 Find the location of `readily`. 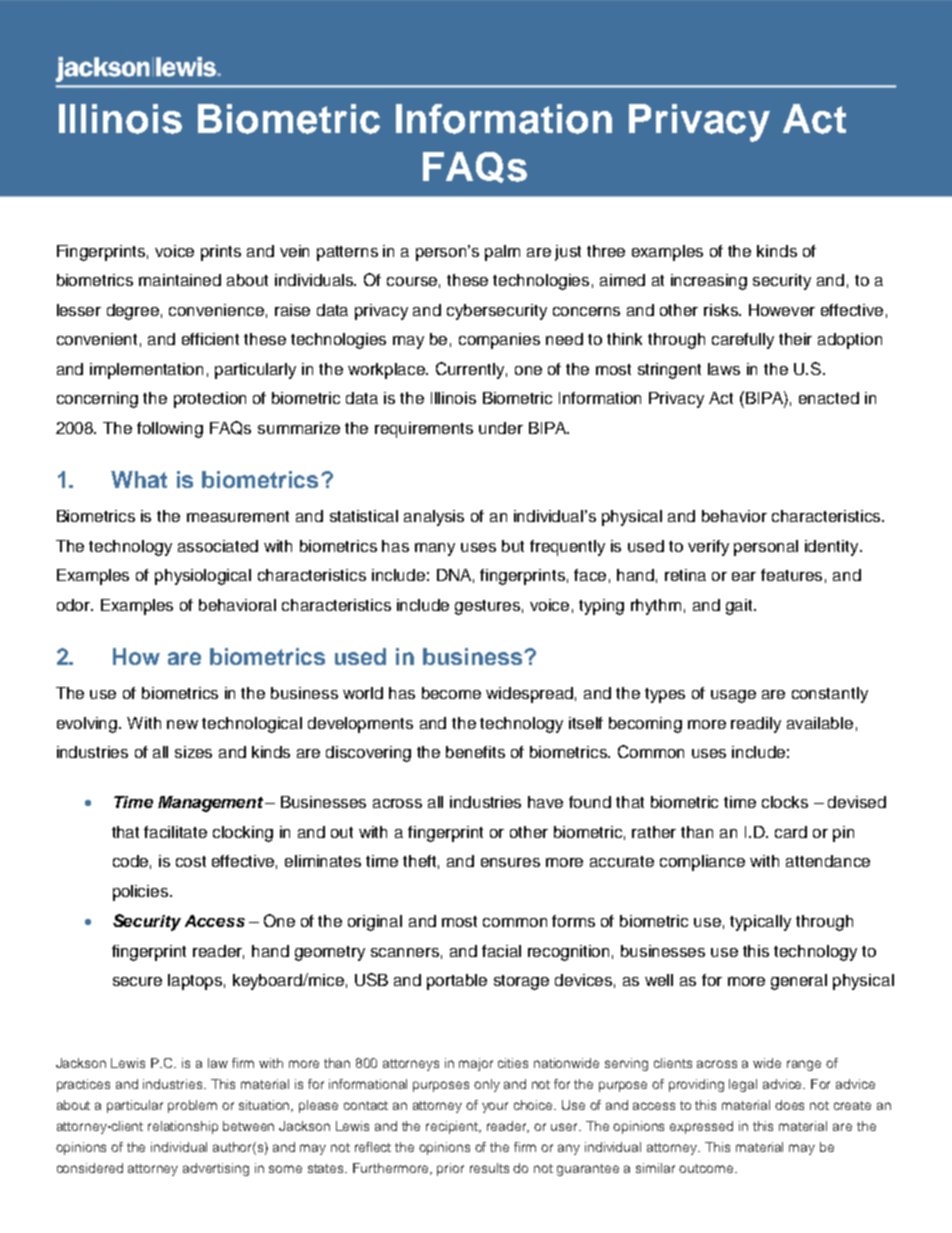

readily is located at coordinates (756, 725).
